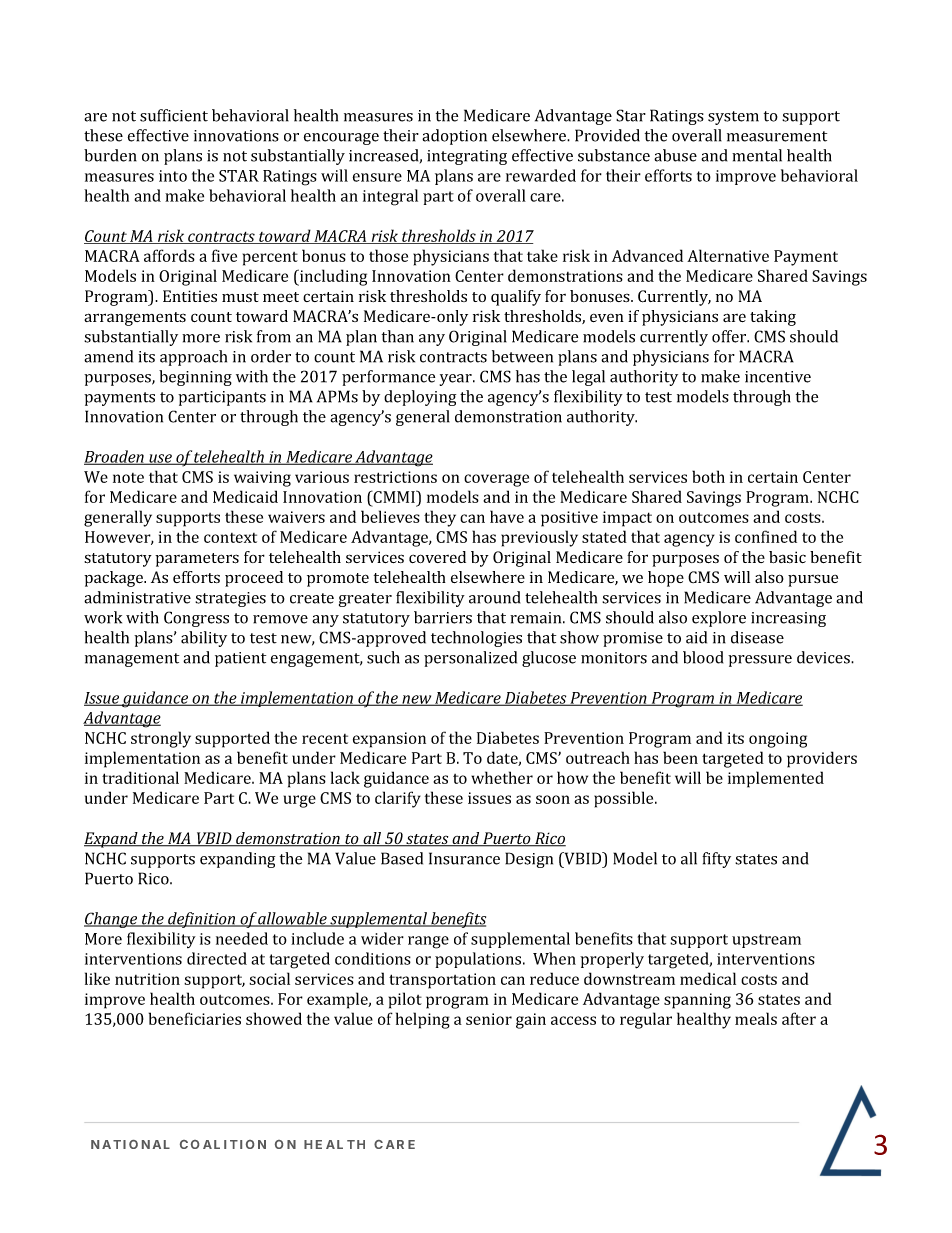 The height and width of the screenshot is (1233, 952). What do you see at coordinates (708, 978) in the screenshot?
I see `medical` at bounding box center [708, 978].
